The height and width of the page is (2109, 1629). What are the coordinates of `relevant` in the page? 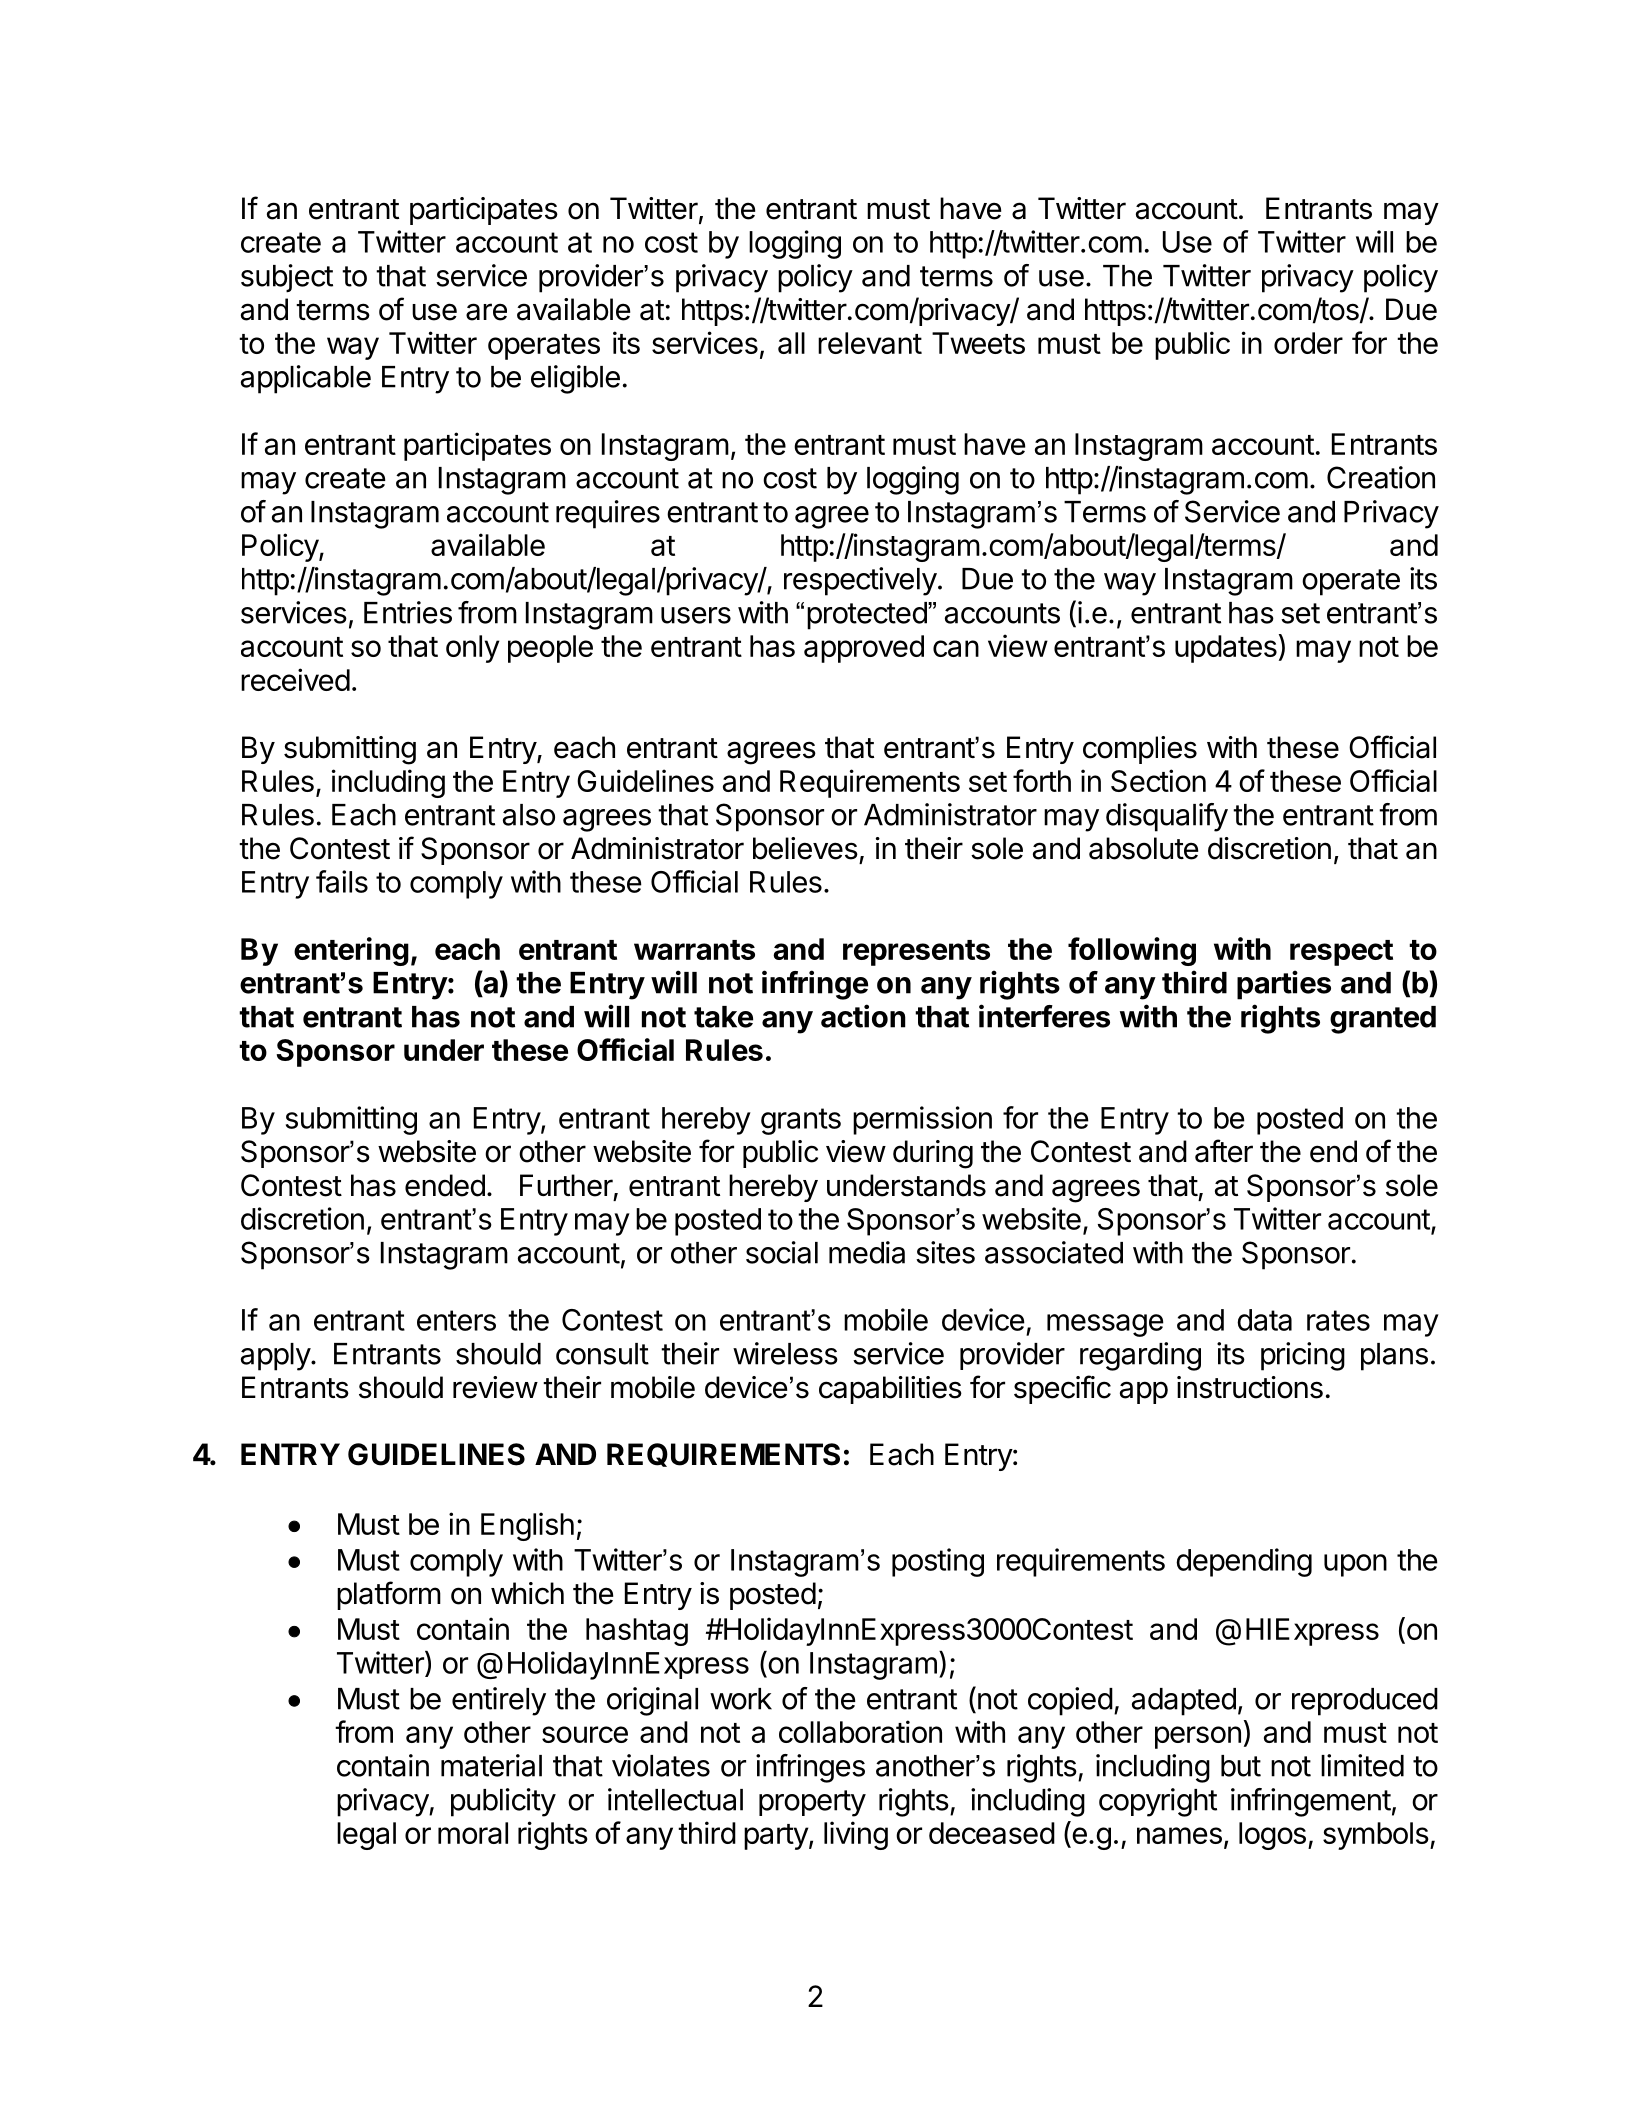 It's located at (870, 343).
